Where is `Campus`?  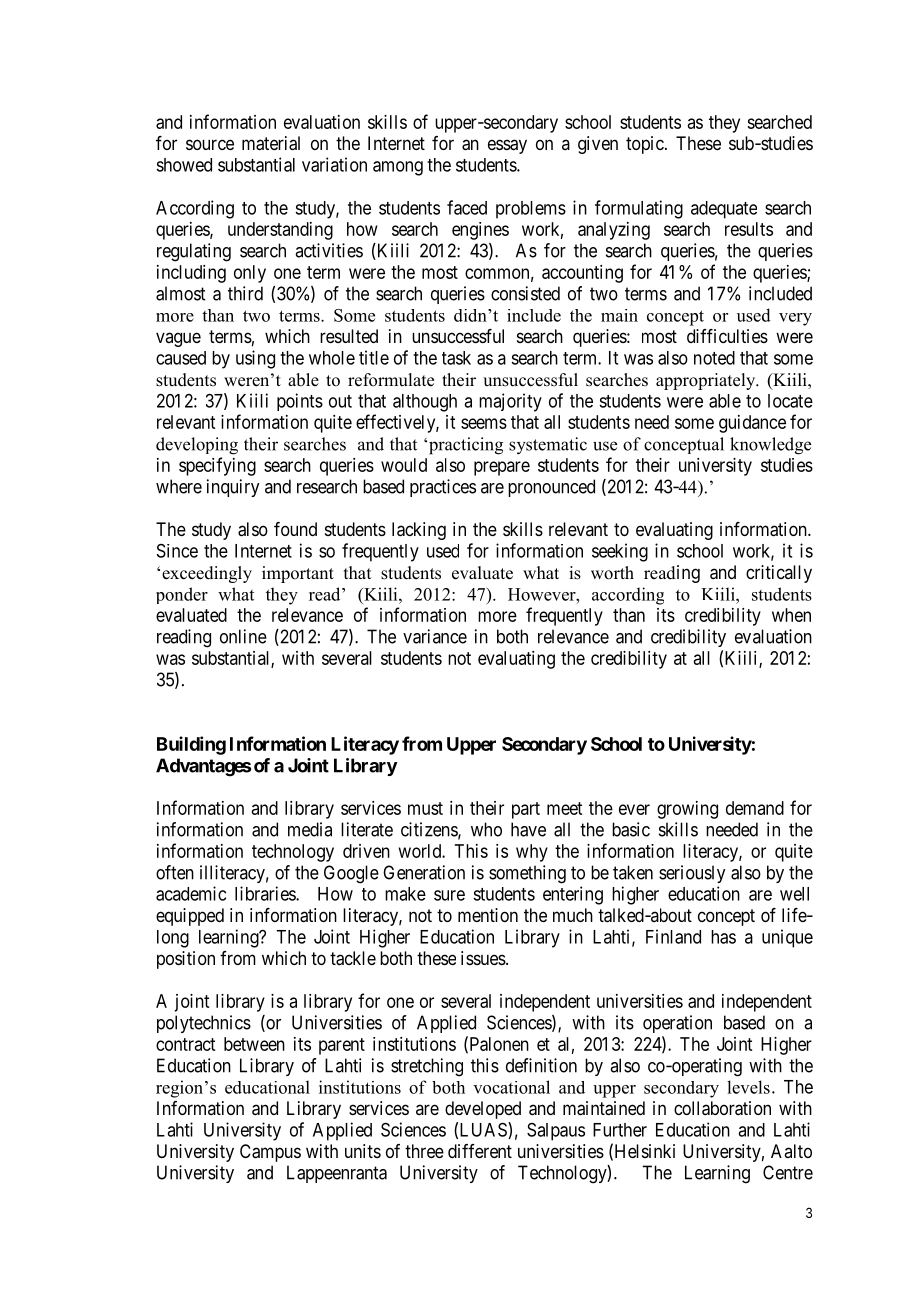 Campus is located at coordinates (270, 1153).
